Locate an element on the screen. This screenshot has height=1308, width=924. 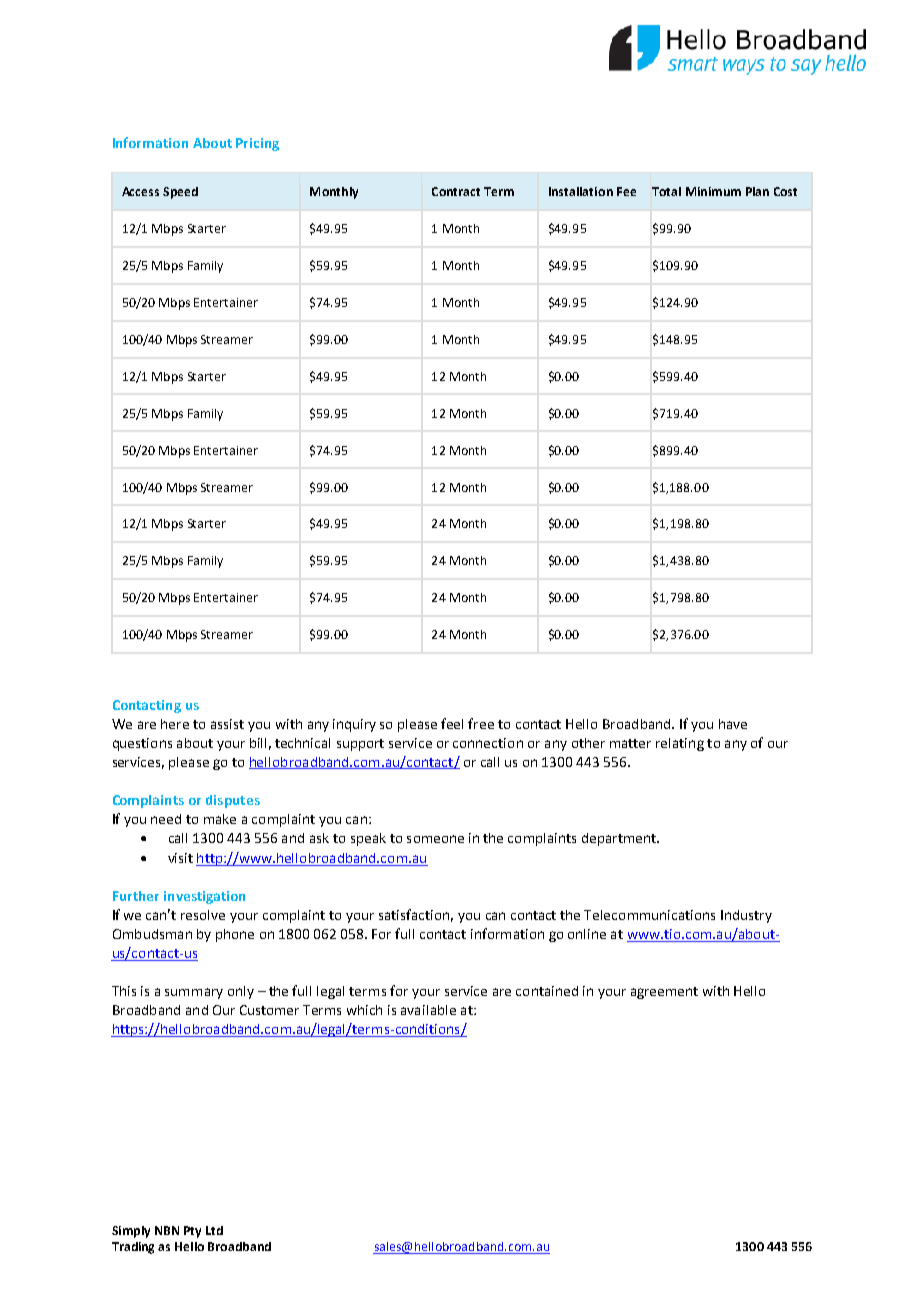
Speed is located at coordinates (180, 193).
